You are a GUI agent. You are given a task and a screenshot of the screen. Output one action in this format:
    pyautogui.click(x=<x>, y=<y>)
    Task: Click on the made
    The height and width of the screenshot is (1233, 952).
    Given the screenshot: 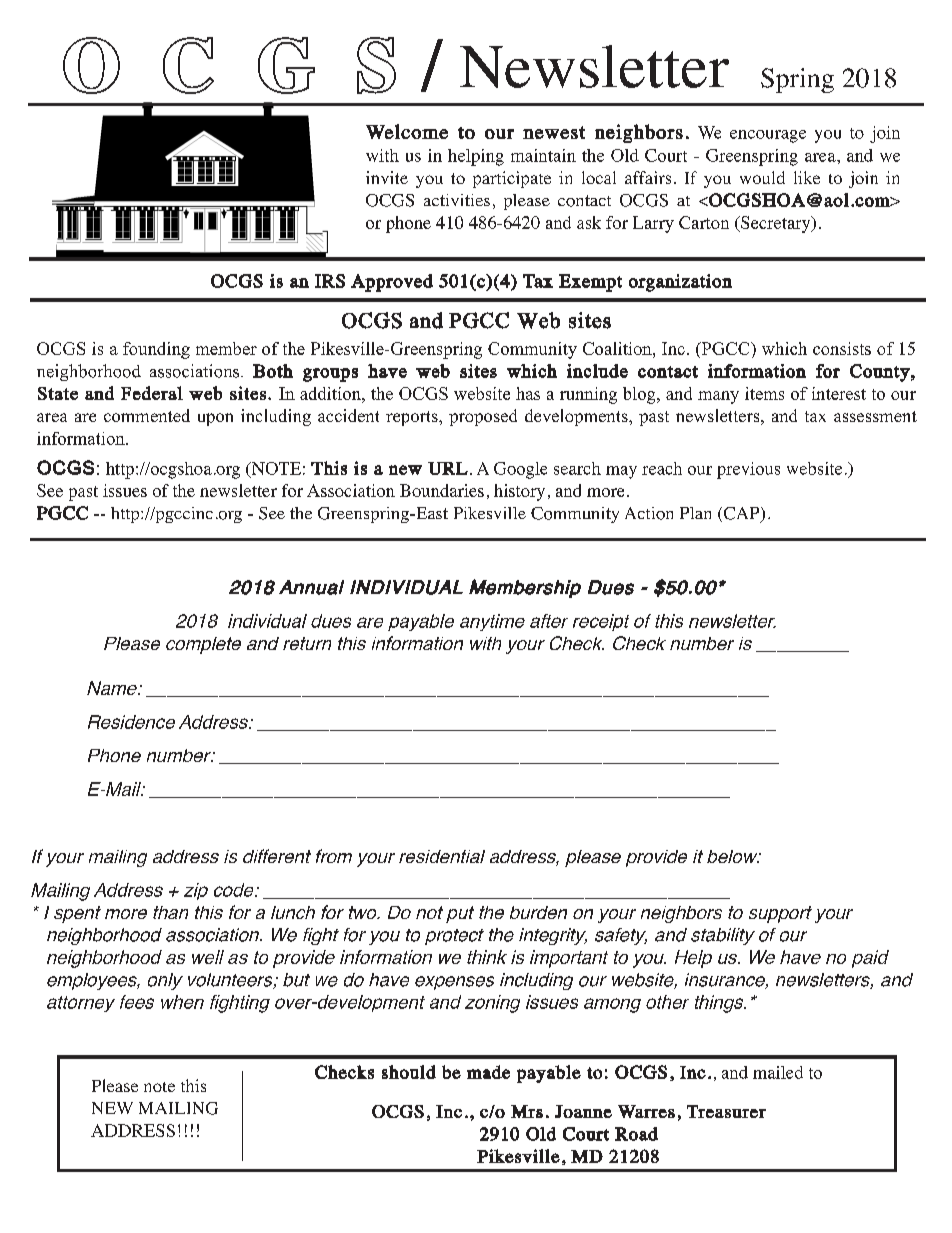 What is the action you would take?
    pyautogui.click(x=488, y=1072)
